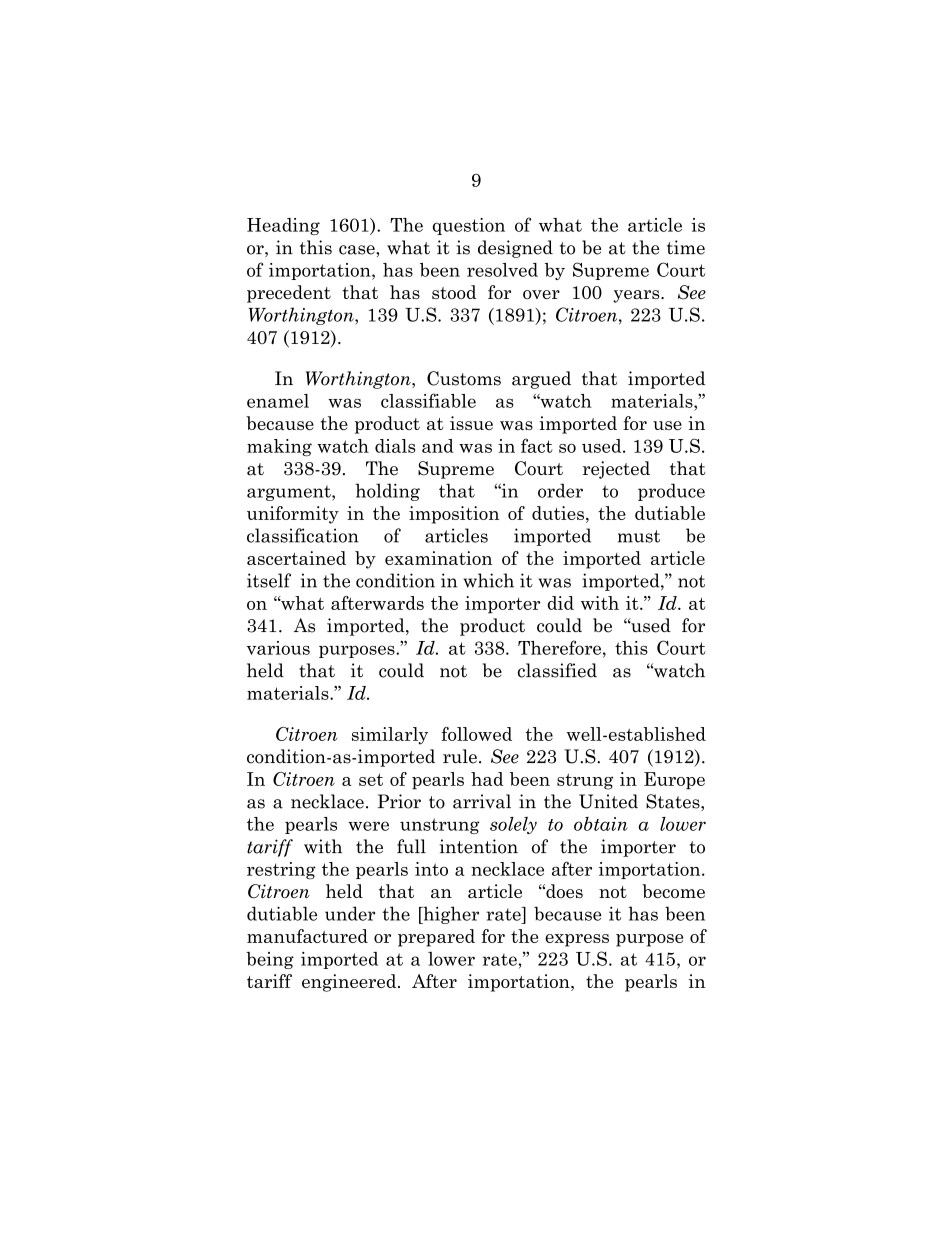 Image resolution: width=952 pixels, height=1233 pixels. Describe the element at coordinates (436, 938) in the image. I see `prepared` at that location.
